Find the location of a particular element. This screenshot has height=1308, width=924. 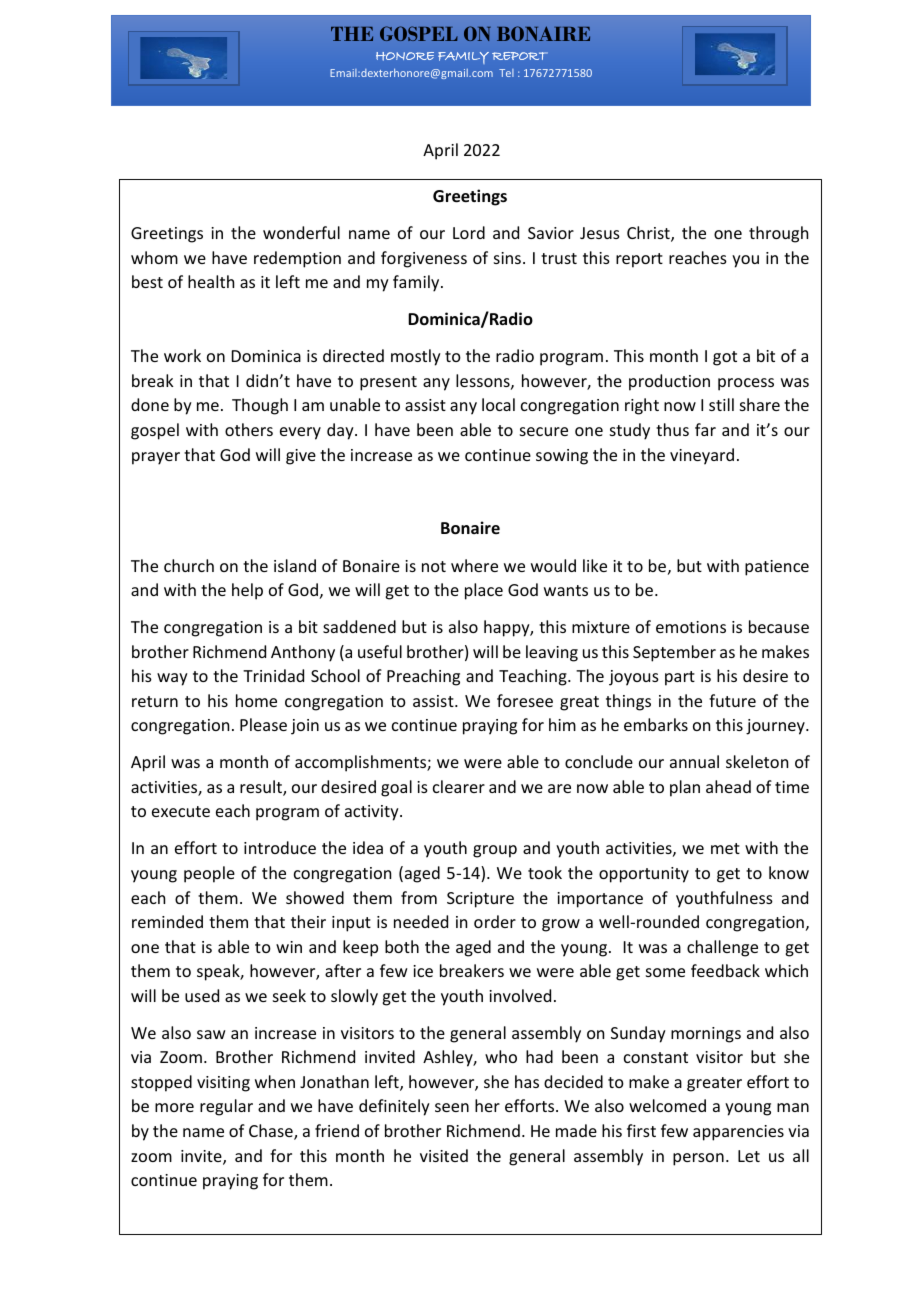

through is located at coordinates (778, 234).
